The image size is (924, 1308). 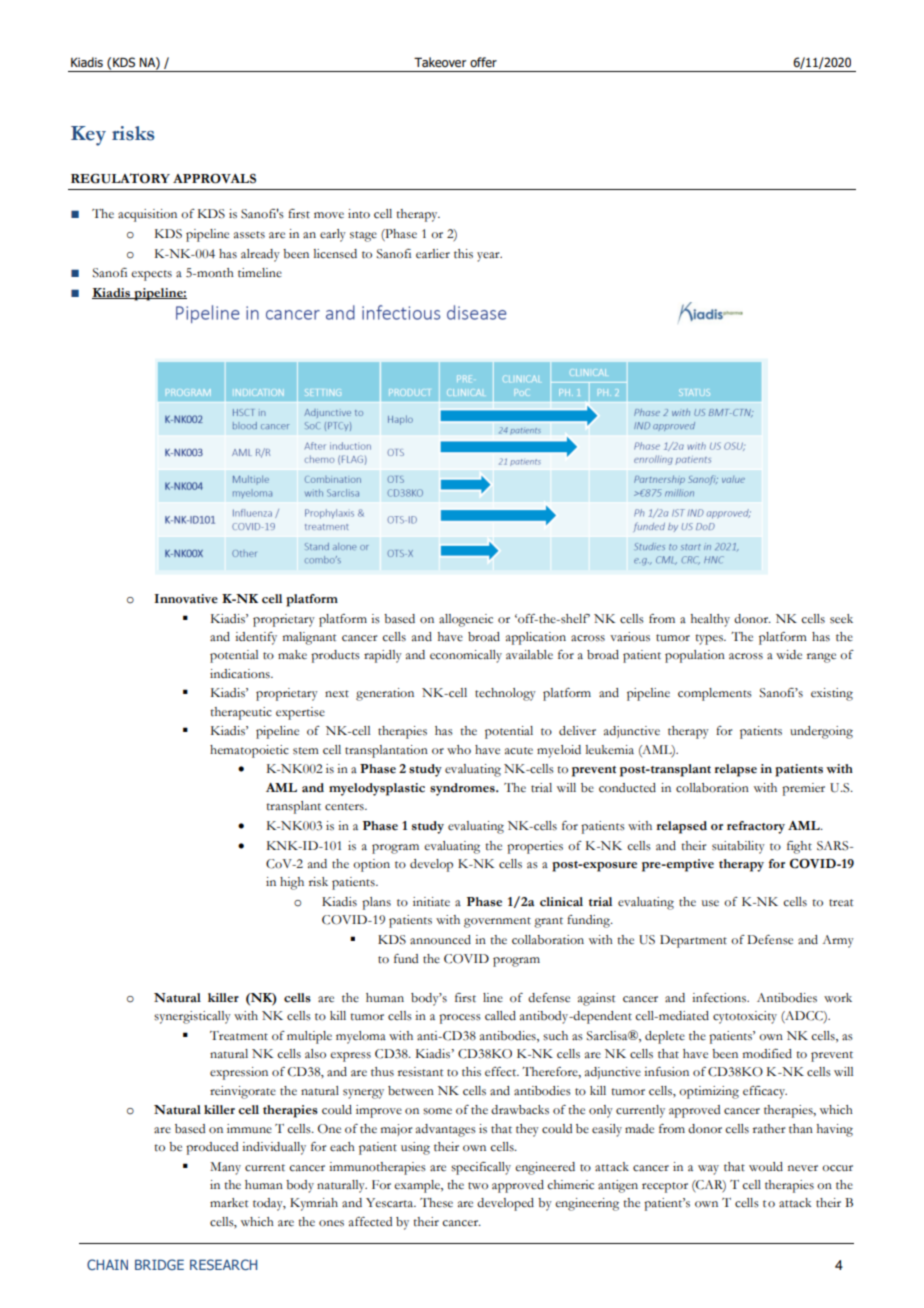 What do you see at coordinates (535, 847) in the screenshot?
I see `properties` at bounding box center [535, 847].
